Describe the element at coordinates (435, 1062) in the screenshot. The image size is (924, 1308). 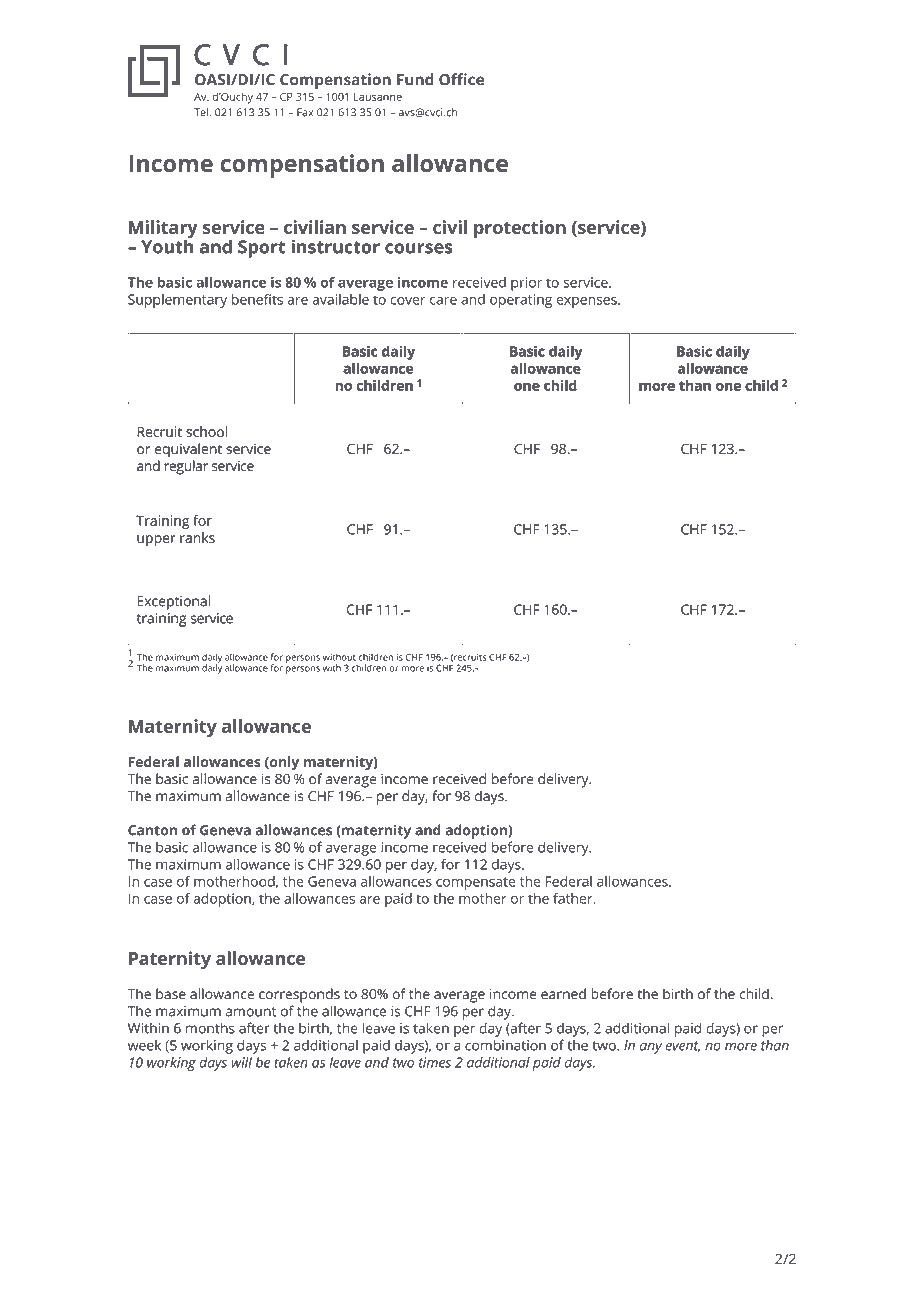
I see `times` at that location.
